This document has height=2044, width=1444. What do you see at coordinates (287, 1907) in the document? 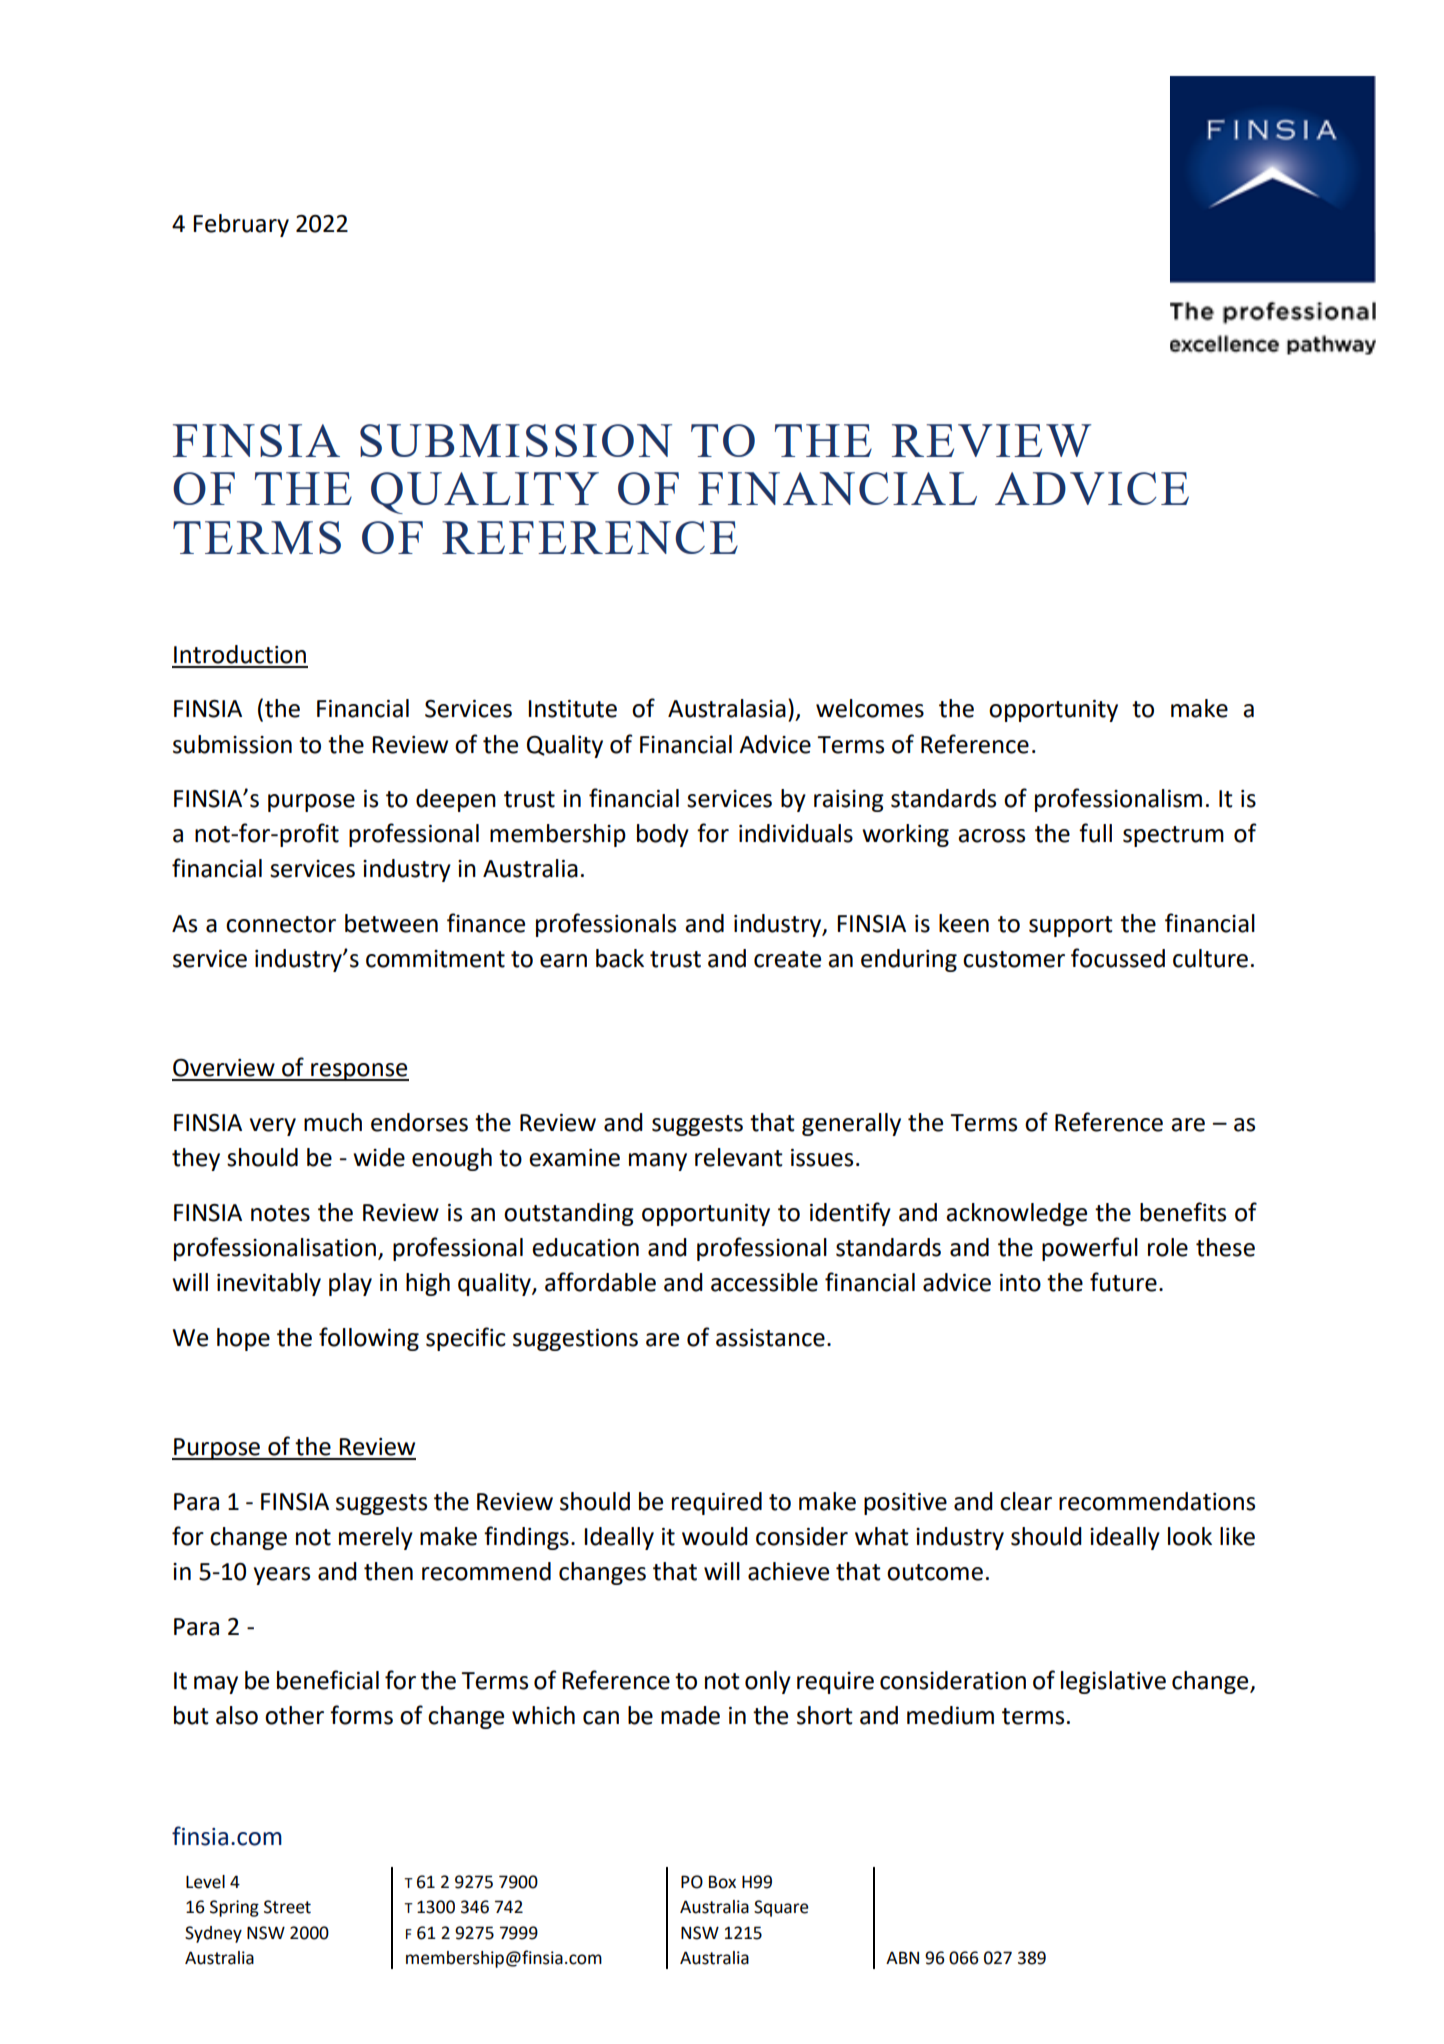
I see `Street` at bounding box center [287, 1907].
